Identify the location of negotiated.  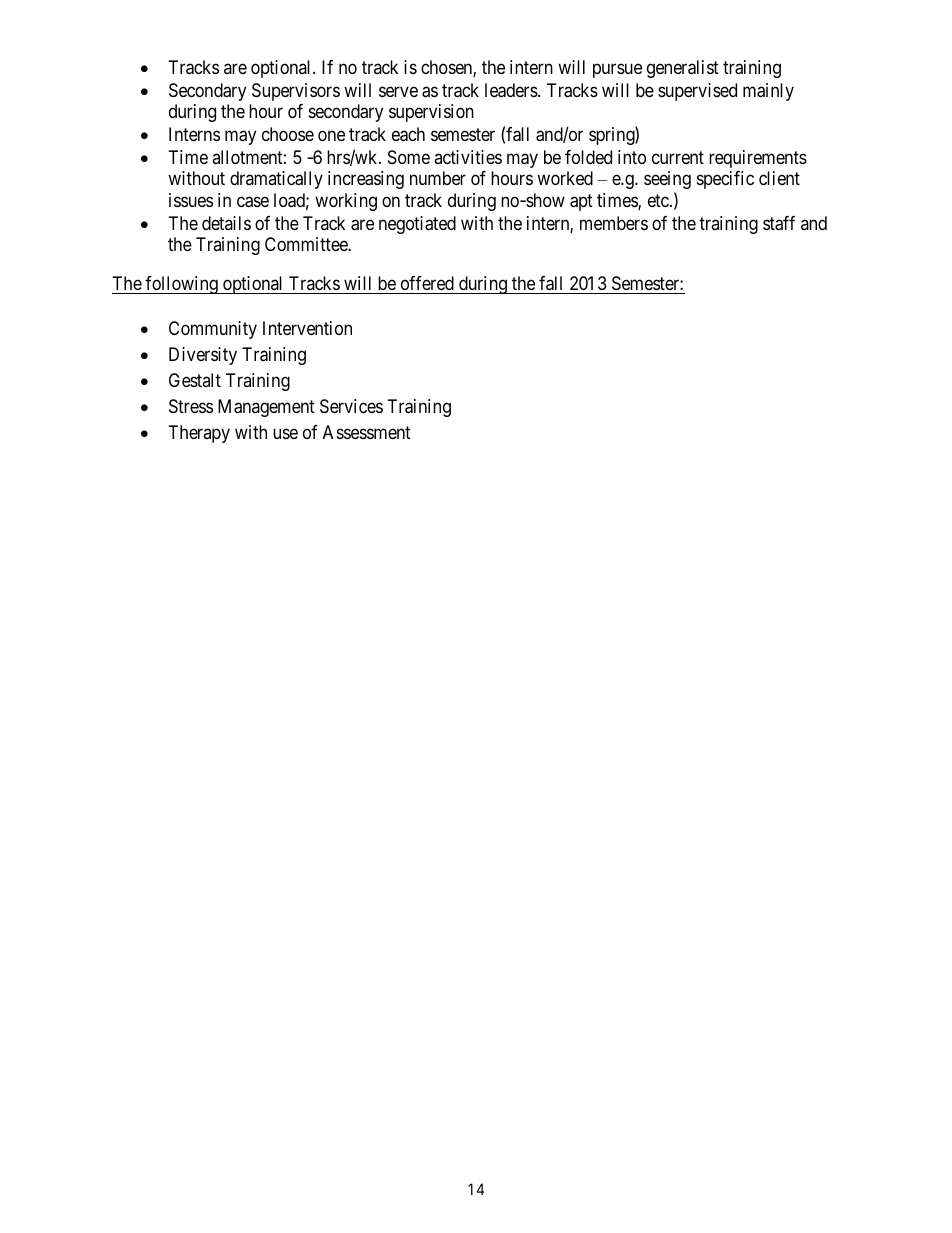
(417, 225).
